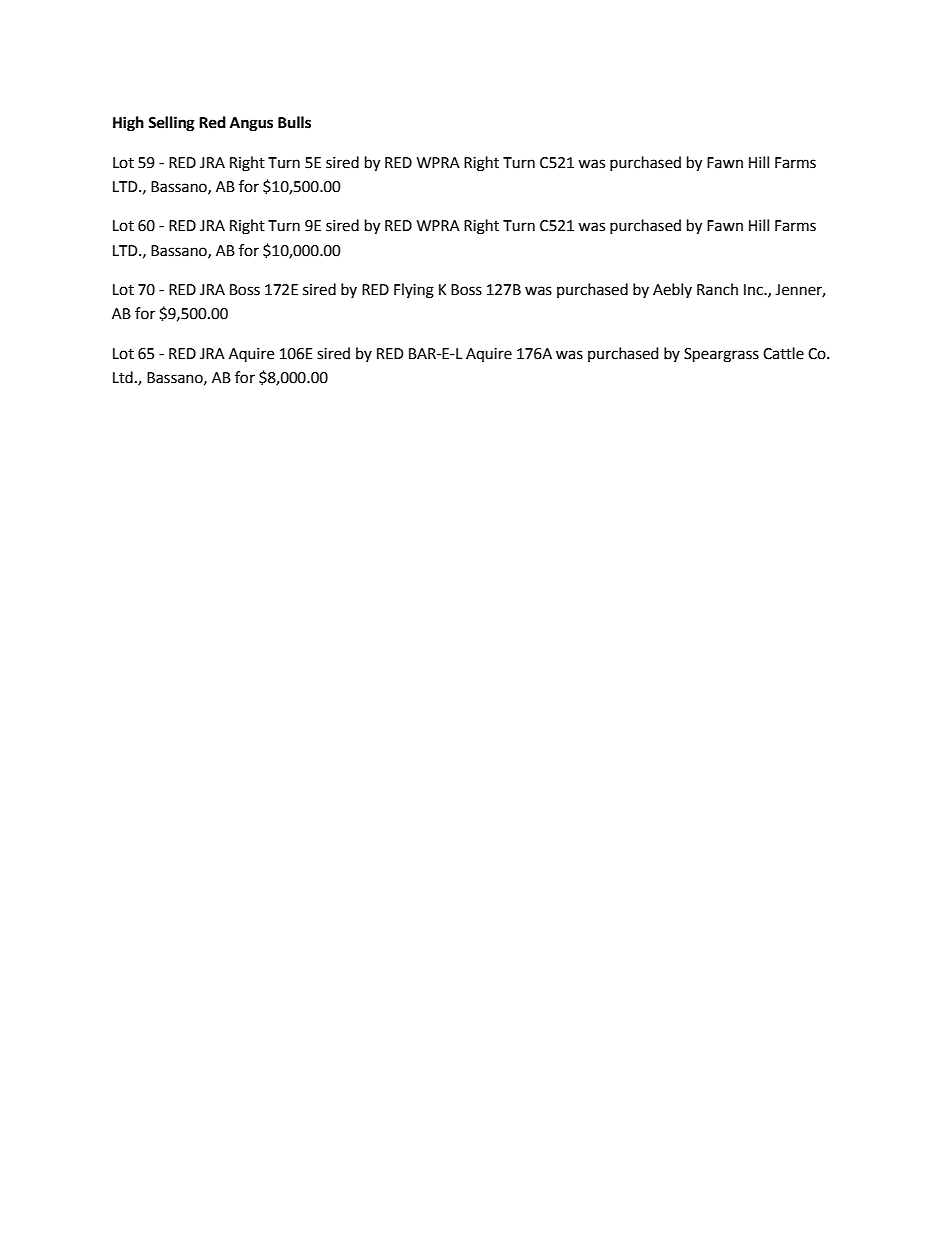  I want to click on Angus, so click(251, 124).
